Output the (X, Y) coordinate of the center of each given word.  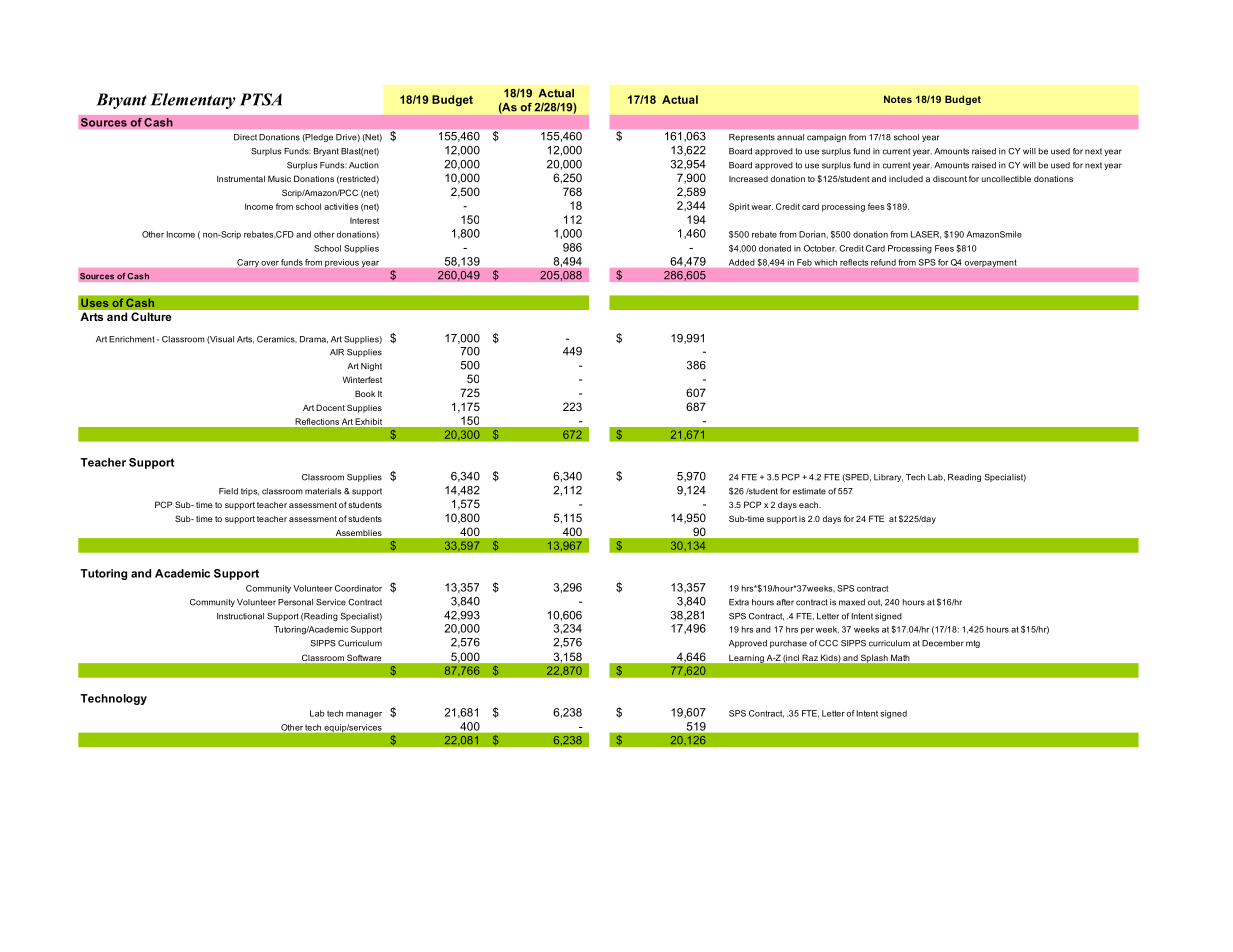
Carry (248, 263)
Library (888, 478)
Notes (898, 99)
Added (741, 262)
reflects (854, 262)
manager (364, 715)
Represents (752, 138)
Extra (739, 602)
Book (365, 393)
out (875, 603)
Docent (330, 407)
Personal (295, 602)
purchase (788, 644)
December (943, 643)
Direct (245, 137)
